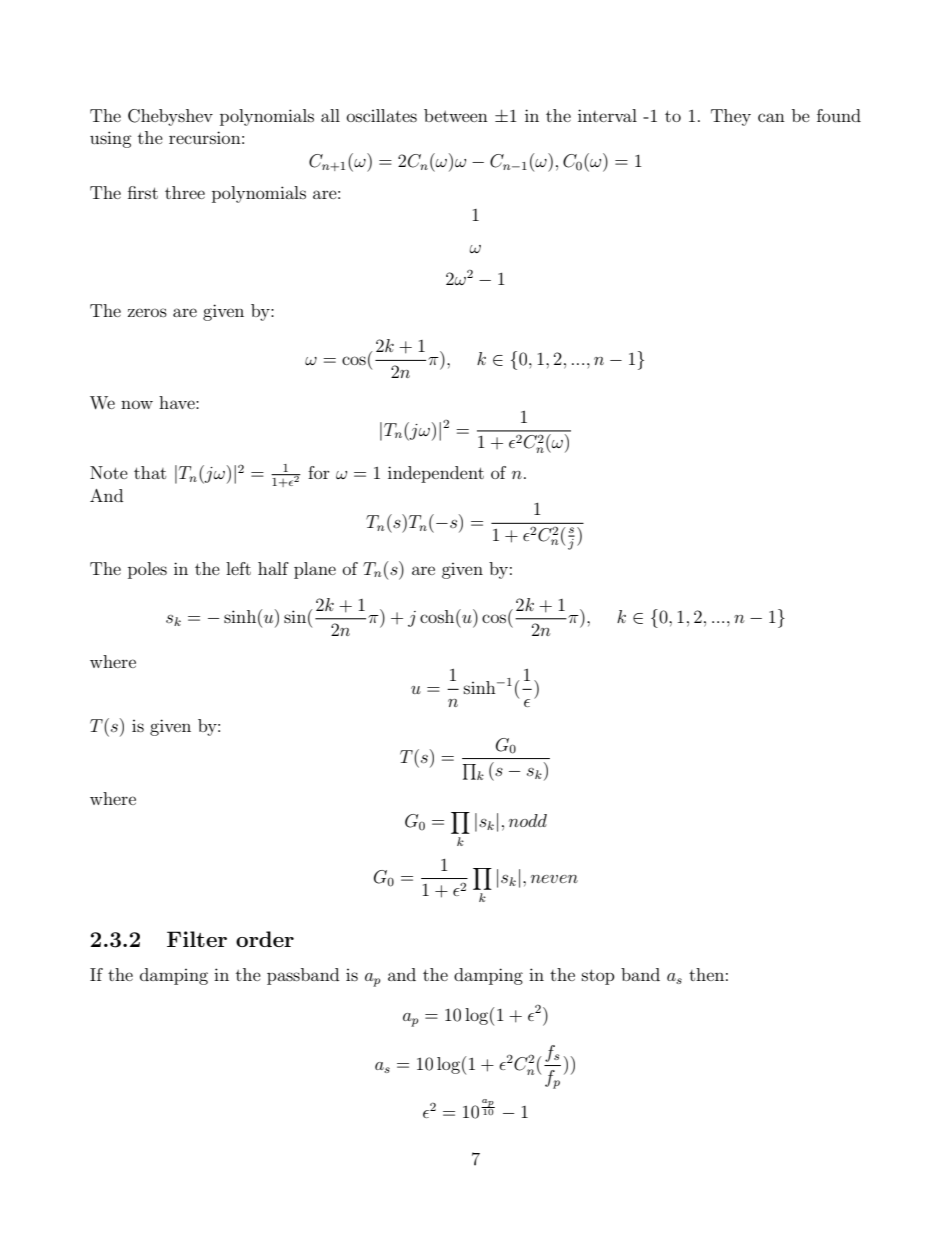 This document has height=1233, width=952. Describe the element at coordinates (265, 939) in the document. I see `order` at that location.
